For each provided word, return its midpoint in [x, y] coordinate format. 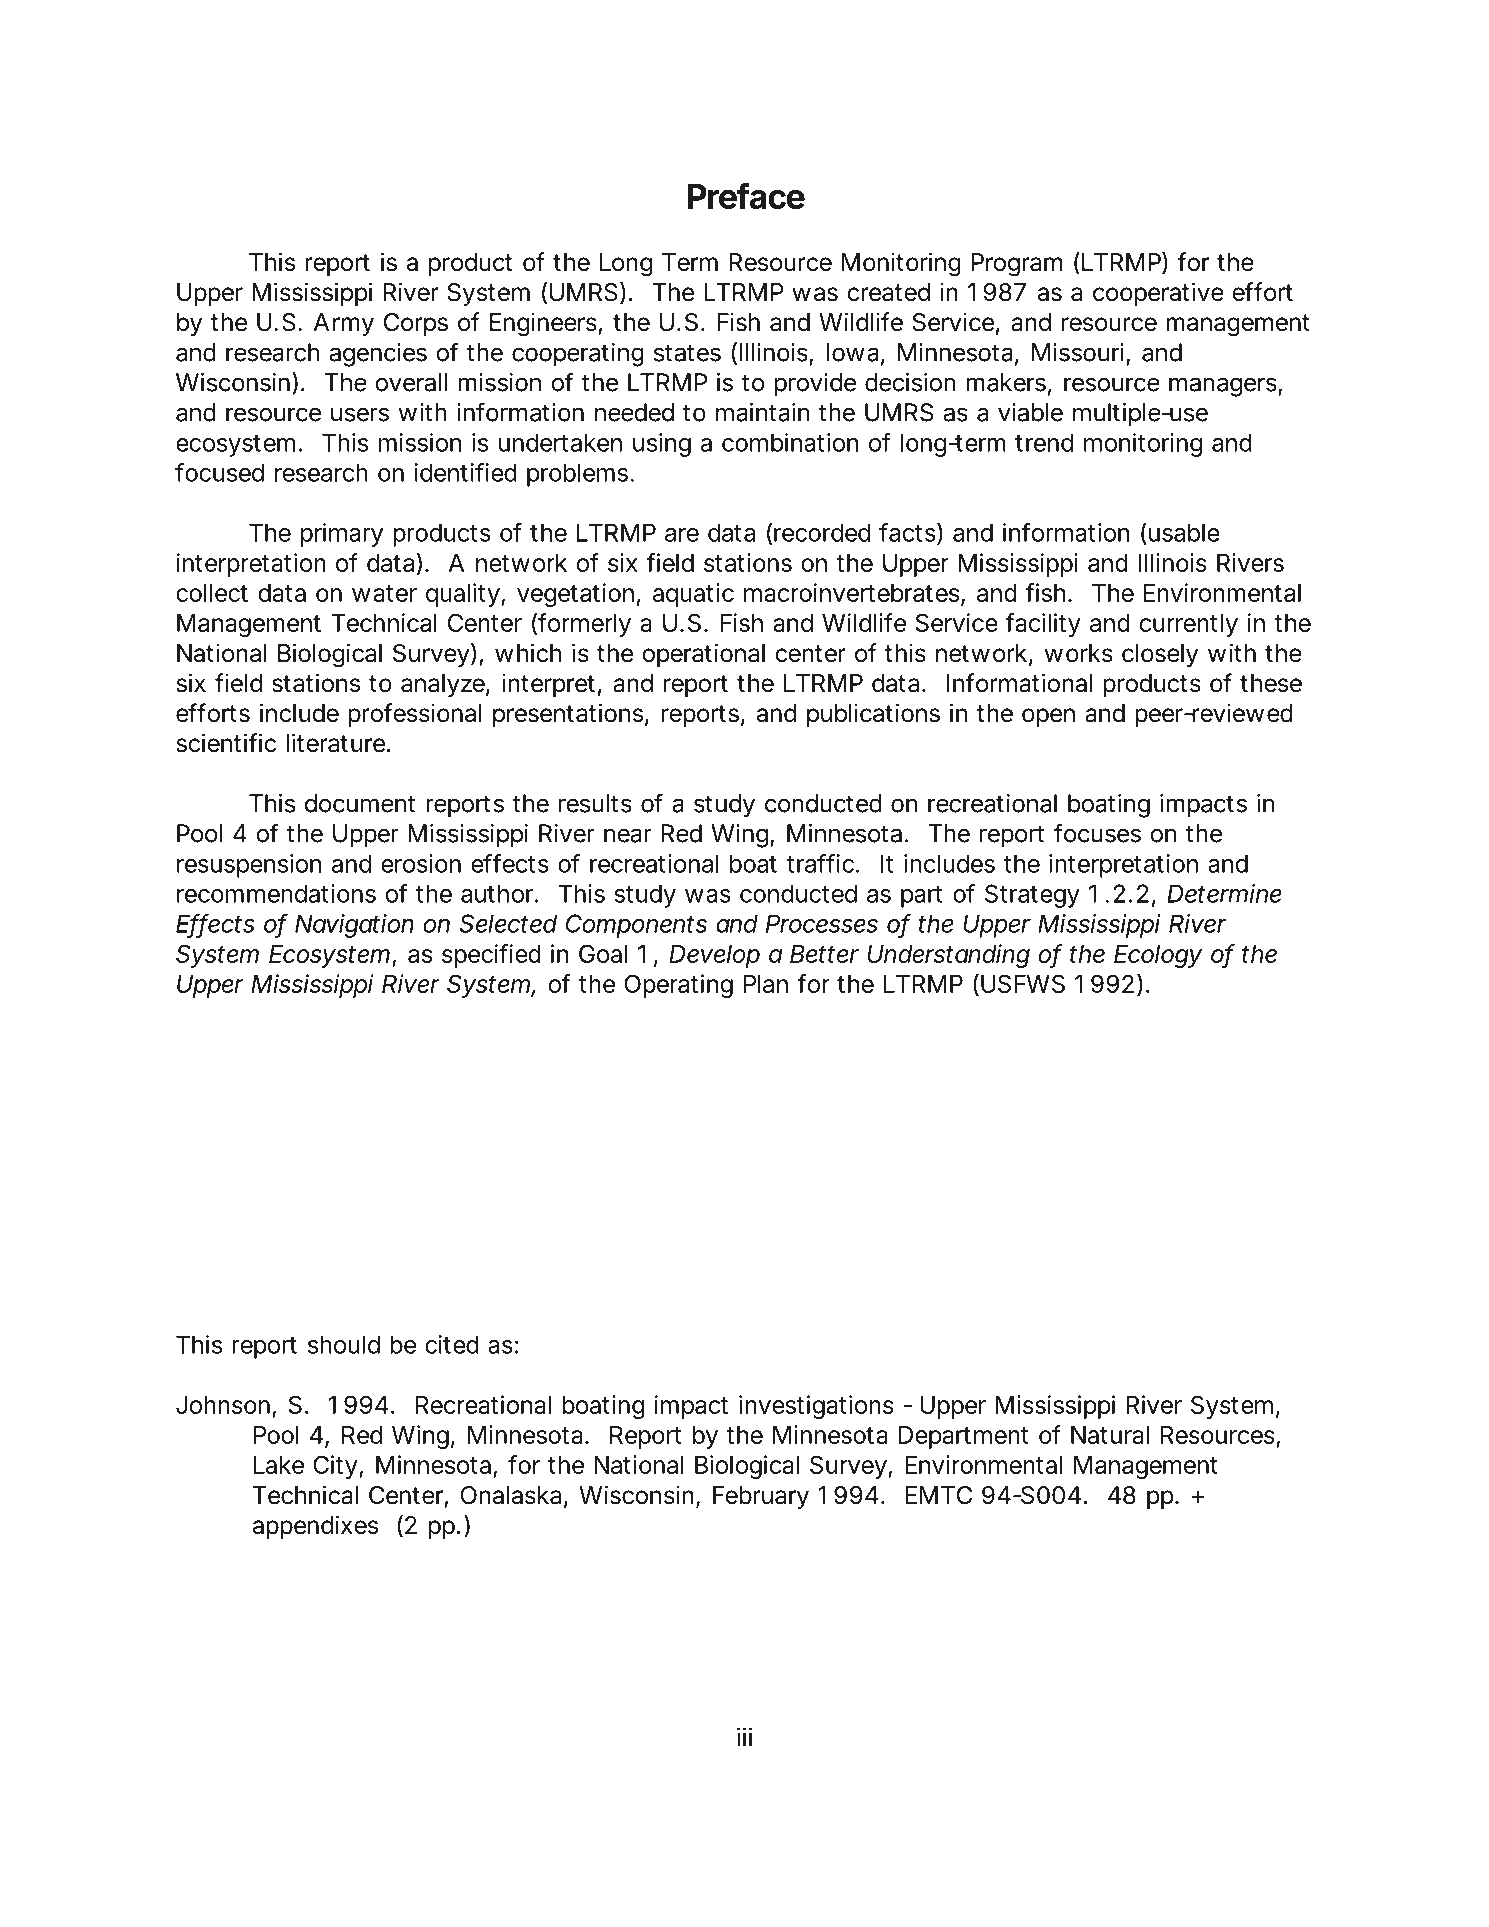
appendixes [315, 1527]
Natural [1110, 1435]
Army [343, 324]
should [344, 1344]
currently [1188, 625]
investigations [816, 1407]
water [384, 593]
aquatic [693, 595]
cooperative [1158, 294]
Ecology [1158, 956]
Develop [714, 956]
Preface [746, 195]
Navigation [354, 926]
